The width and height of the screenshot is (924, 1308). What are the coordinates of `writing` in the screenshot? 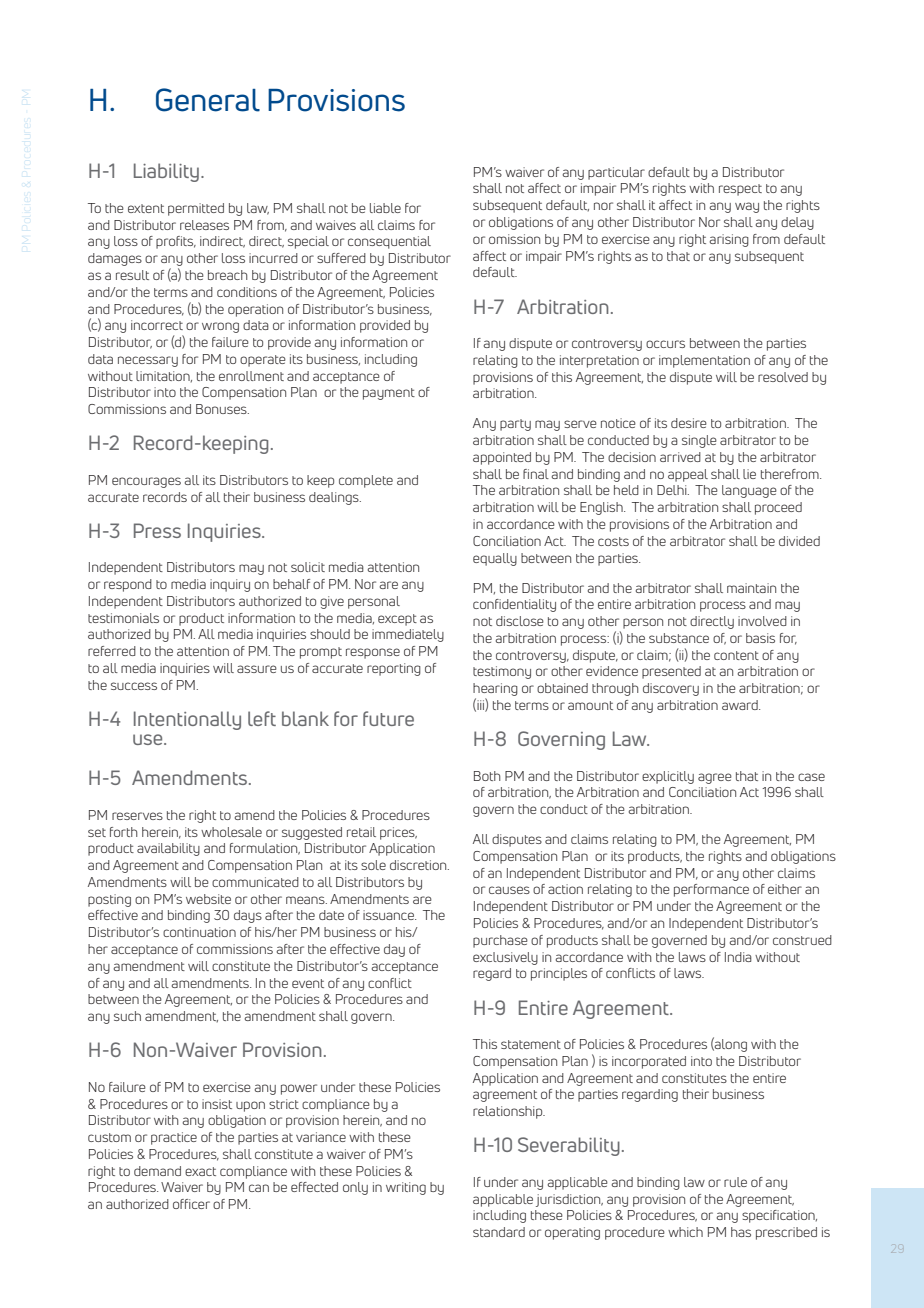 It's located at (406, 1188).
